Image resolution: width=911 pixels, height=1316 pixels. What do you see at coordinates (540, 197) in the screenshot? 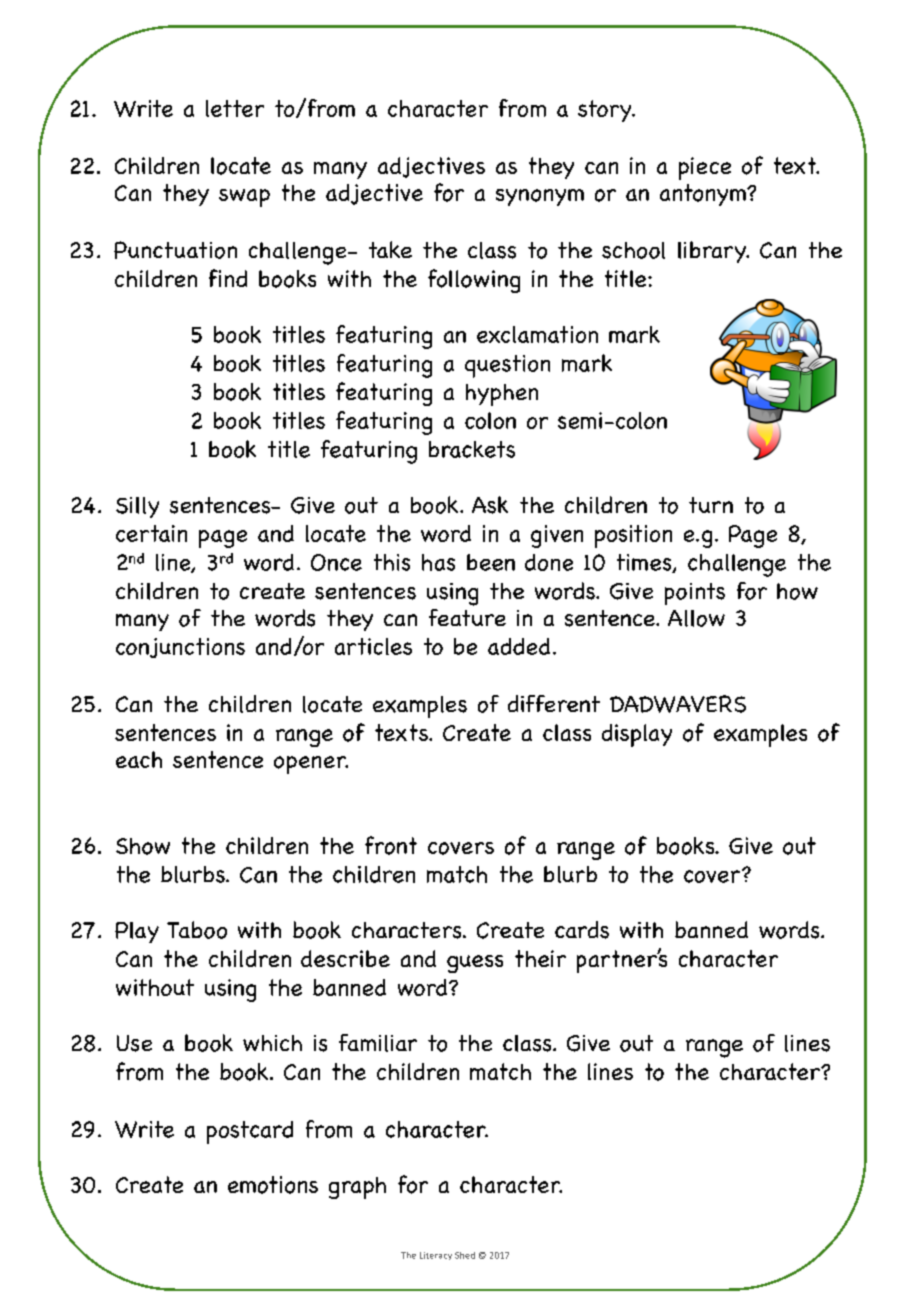
I see `synonym` at bounding box center [540, 197].
